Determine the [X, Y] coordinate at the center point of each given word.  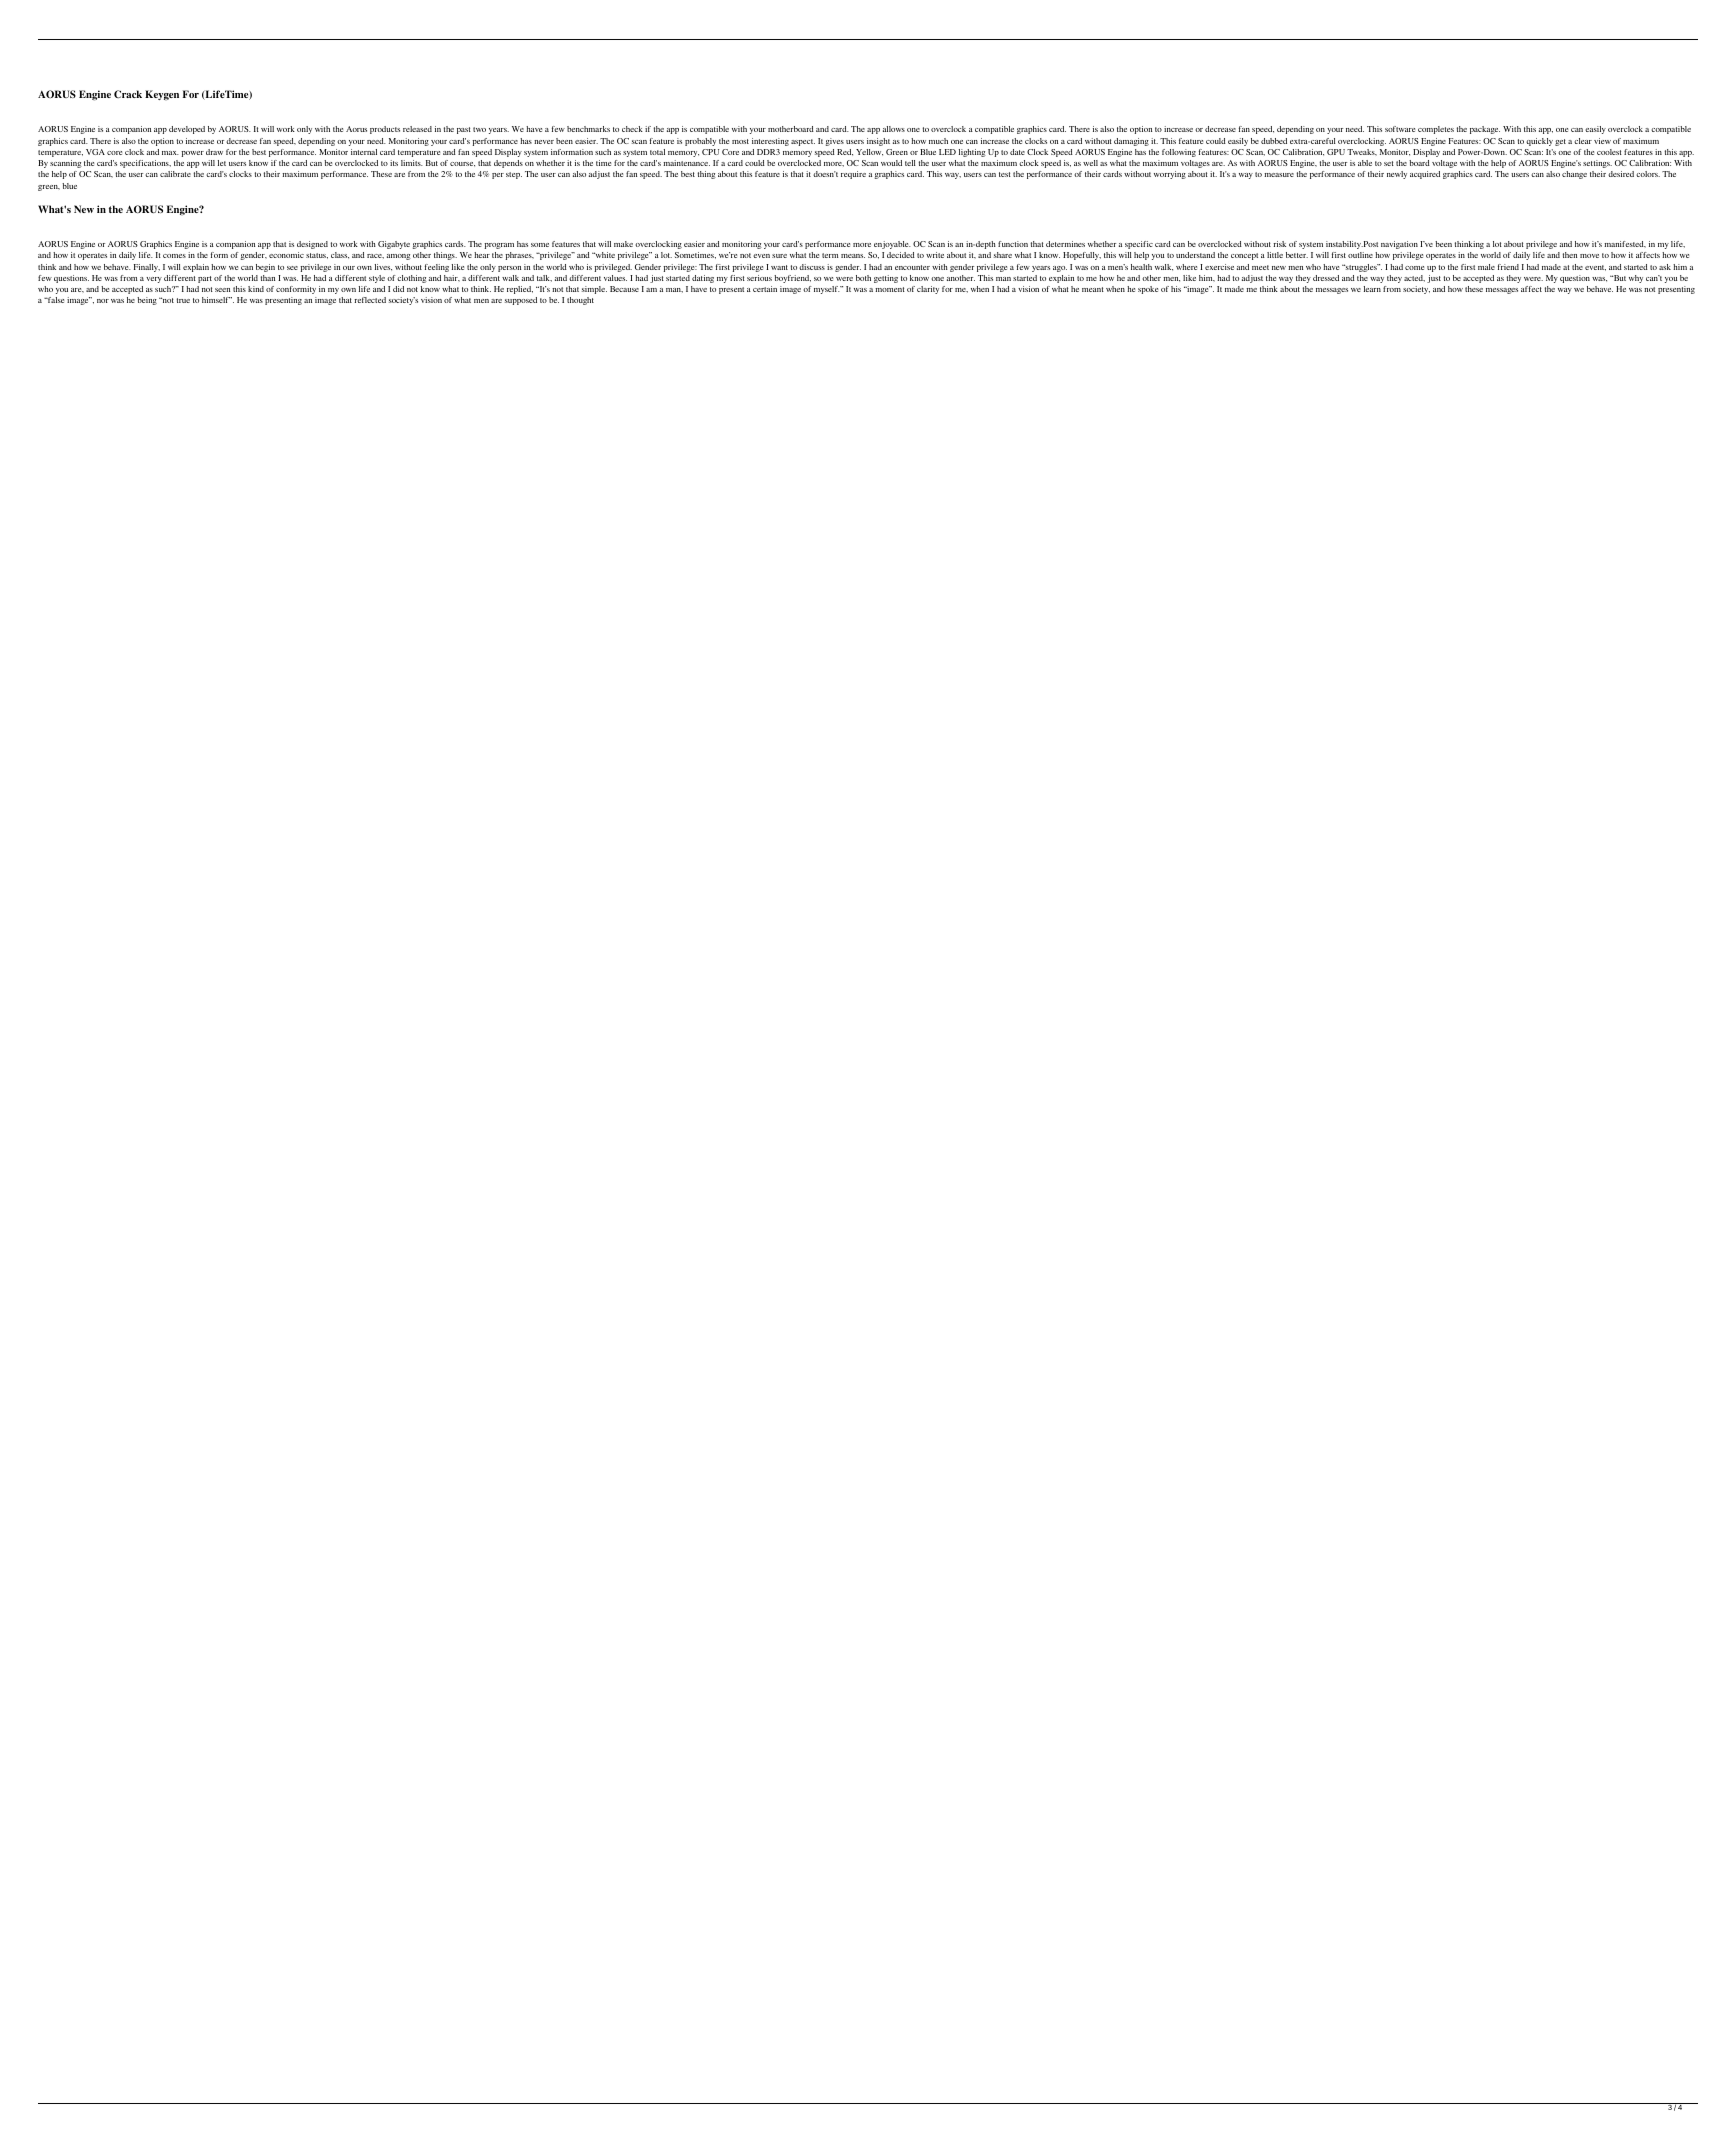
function [1013, 244]
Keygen [162, 95]
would [891, 163]
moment [890, 289]
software [1400, 129]
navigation [1399, 245]
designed [312, 245]
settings [1597, 164]
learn [1372, 289]
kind [256, 289]
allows [894, 129]
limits [412, 163]
